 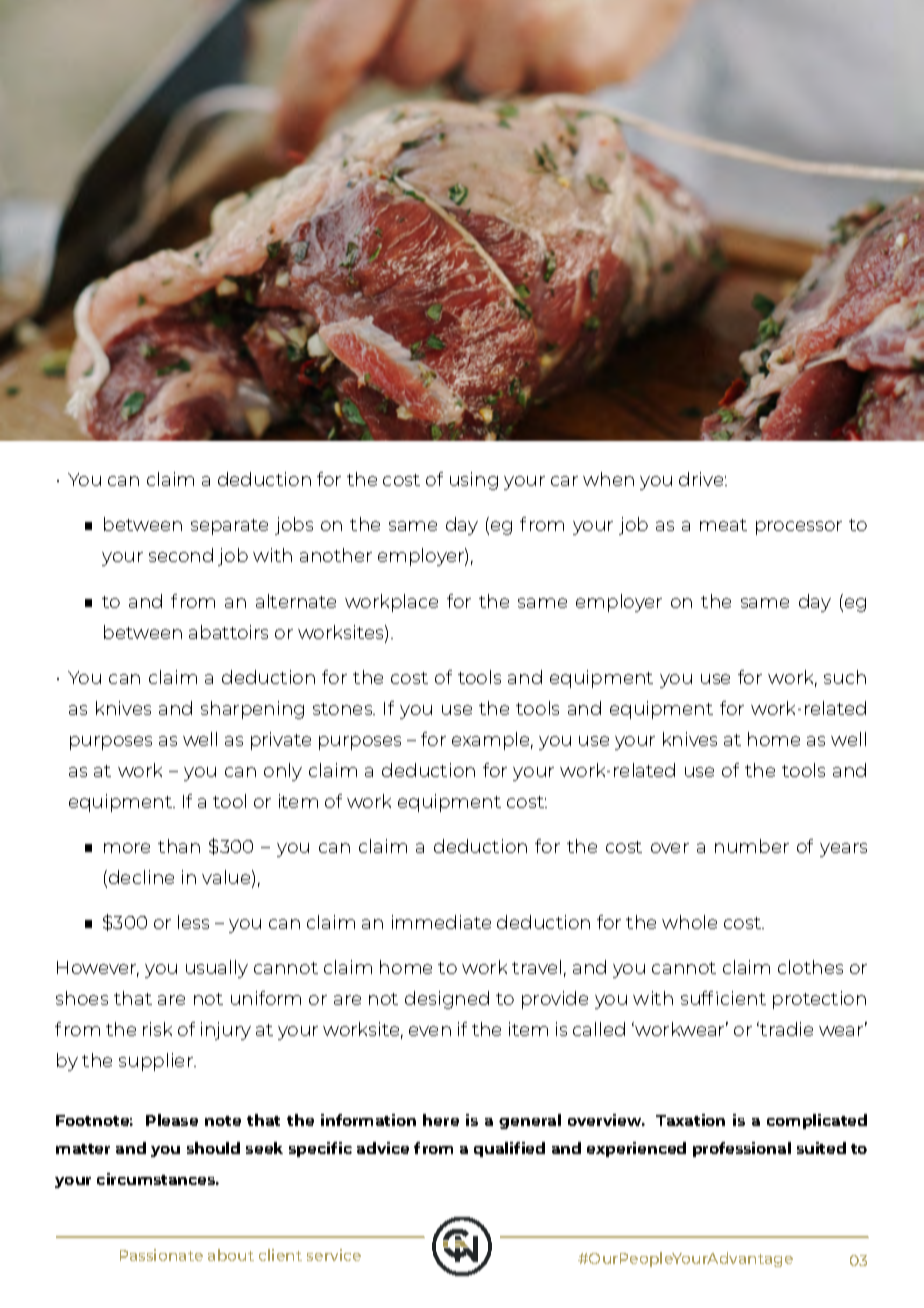 I want to click on professional, so click(x=742, y=1149).
